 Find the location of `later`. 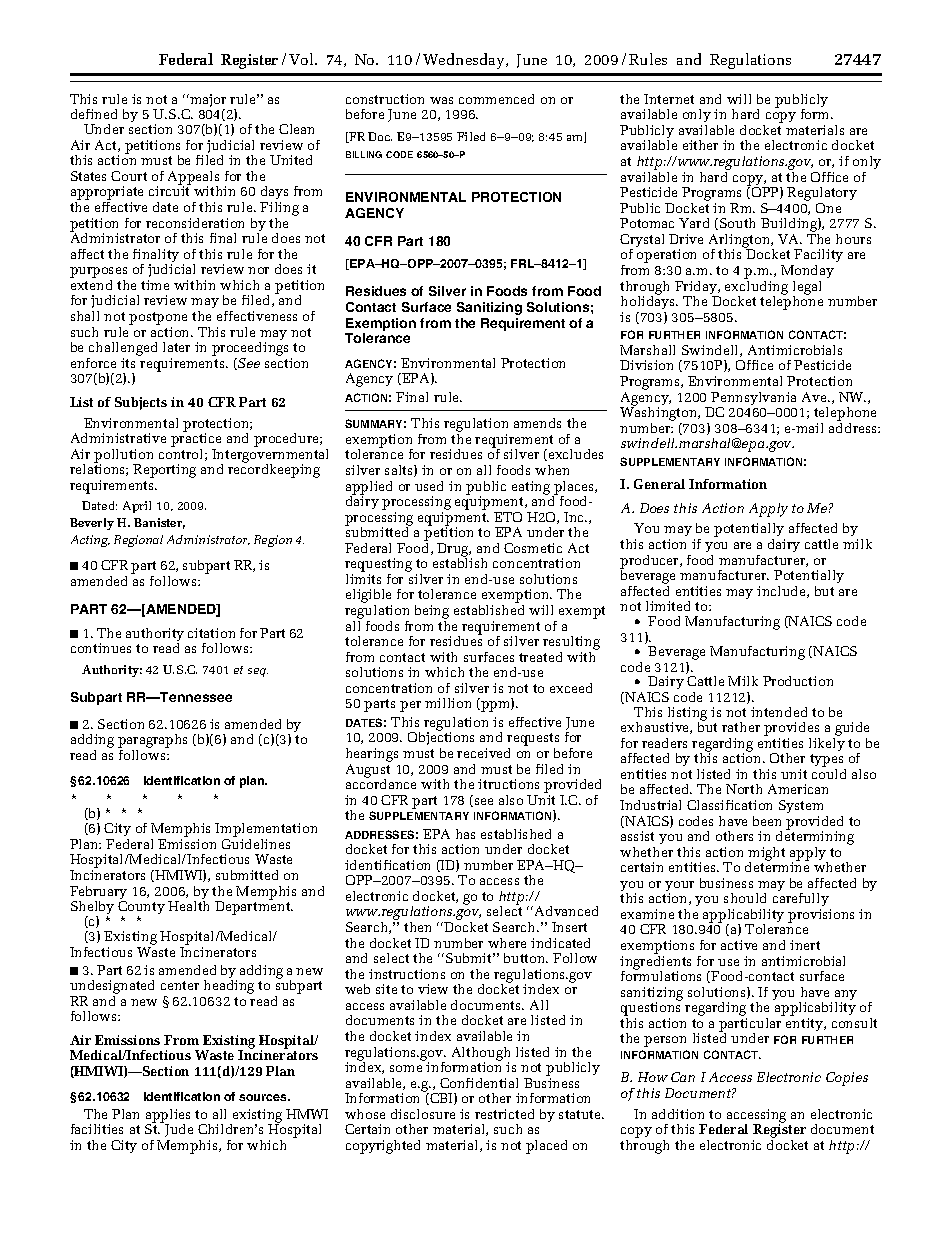

later is located at coordinates (176, 347).
